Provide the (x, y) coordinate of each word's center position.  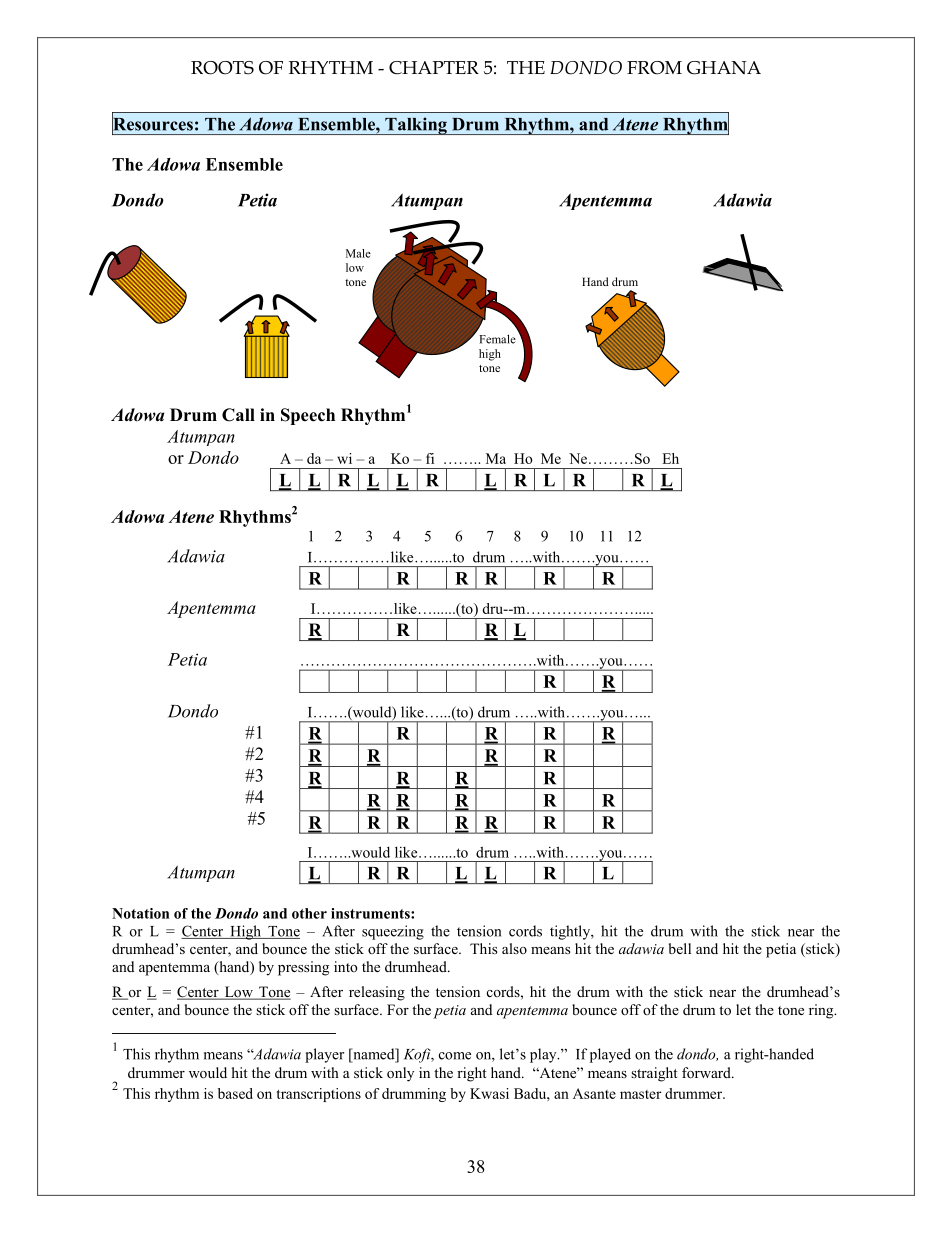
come (455, 1056)
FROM (654, 68)
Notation (140, 913)
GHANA (724, 68)
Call (238, 415)
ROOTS (222, 68)
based (235, 1093)
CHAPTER (434, 68)
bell (680, 948)
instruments (371, 913)
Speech (308, 416)
